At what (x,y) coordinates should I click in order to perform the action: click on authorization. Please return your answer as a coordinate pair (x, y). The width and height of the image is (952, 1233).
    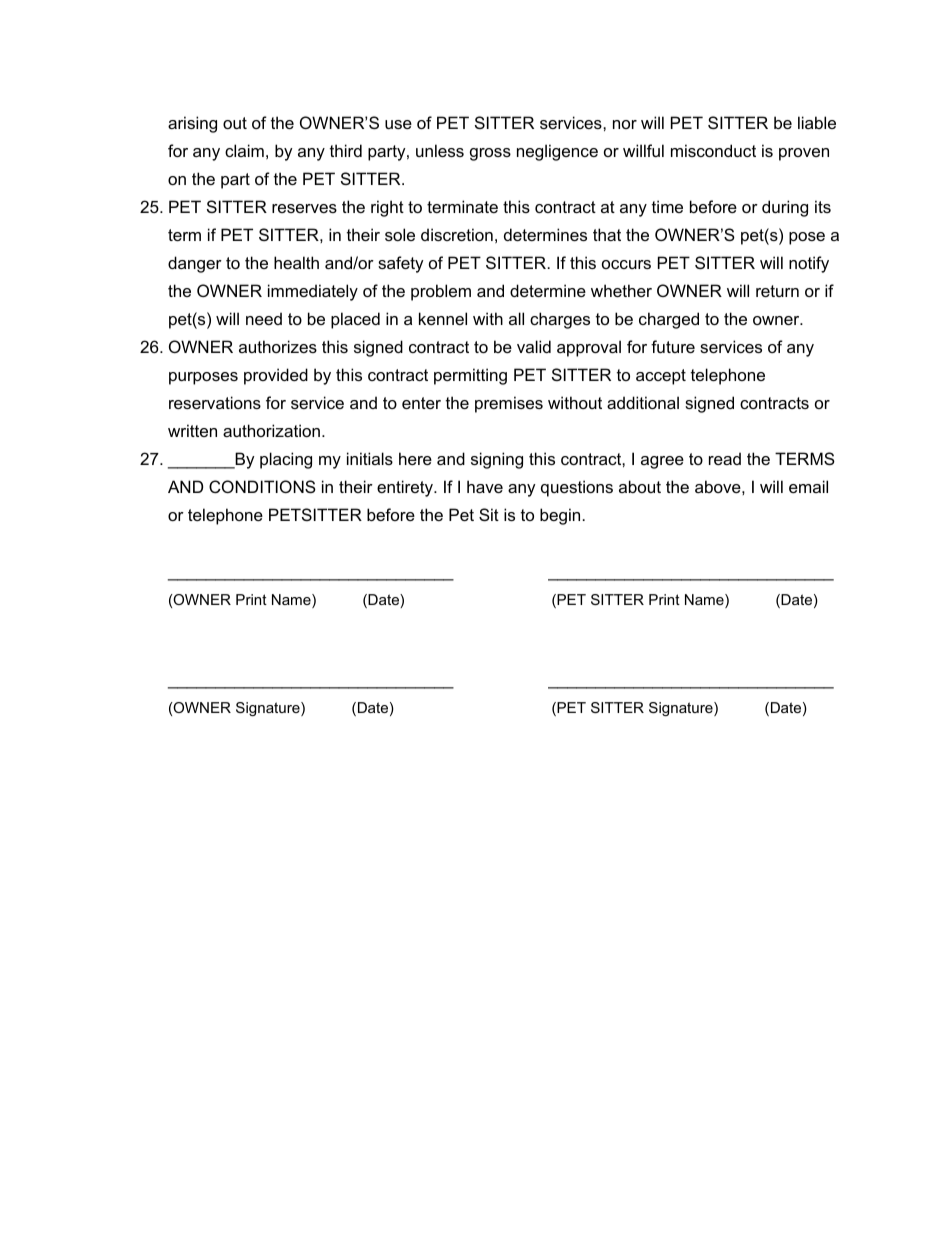
    Looking at the image, I should click on (271, 430).
